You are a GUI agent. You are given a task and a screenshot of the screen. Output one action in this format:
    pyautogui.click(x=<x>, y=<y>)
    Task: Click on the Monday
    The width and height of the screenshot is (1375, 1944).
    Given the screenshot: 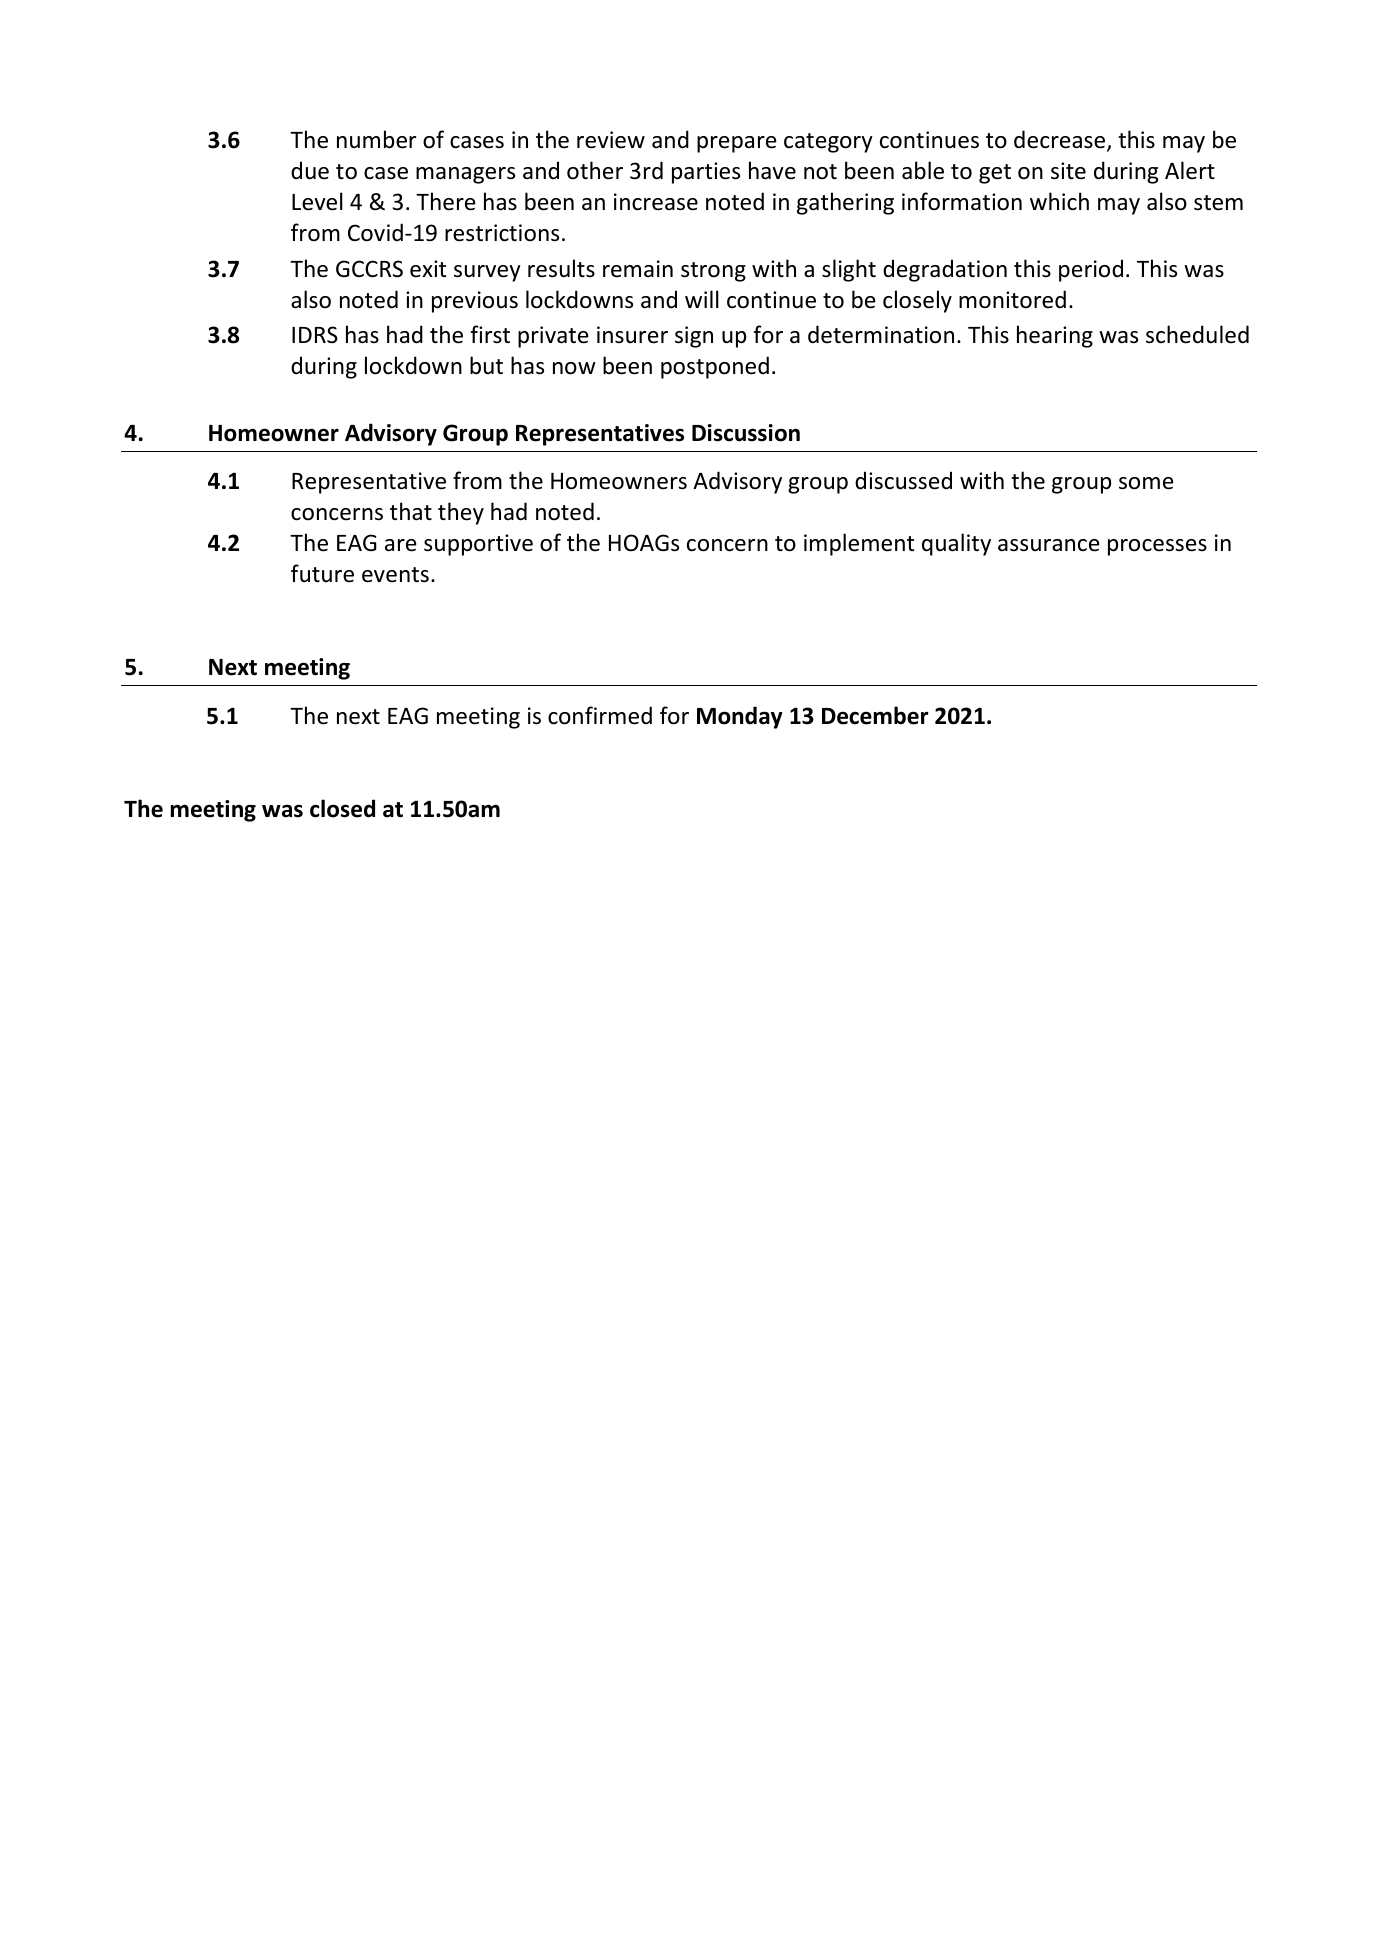 What is the action you would take?
    pyautogui.click(x=740, y=717)
